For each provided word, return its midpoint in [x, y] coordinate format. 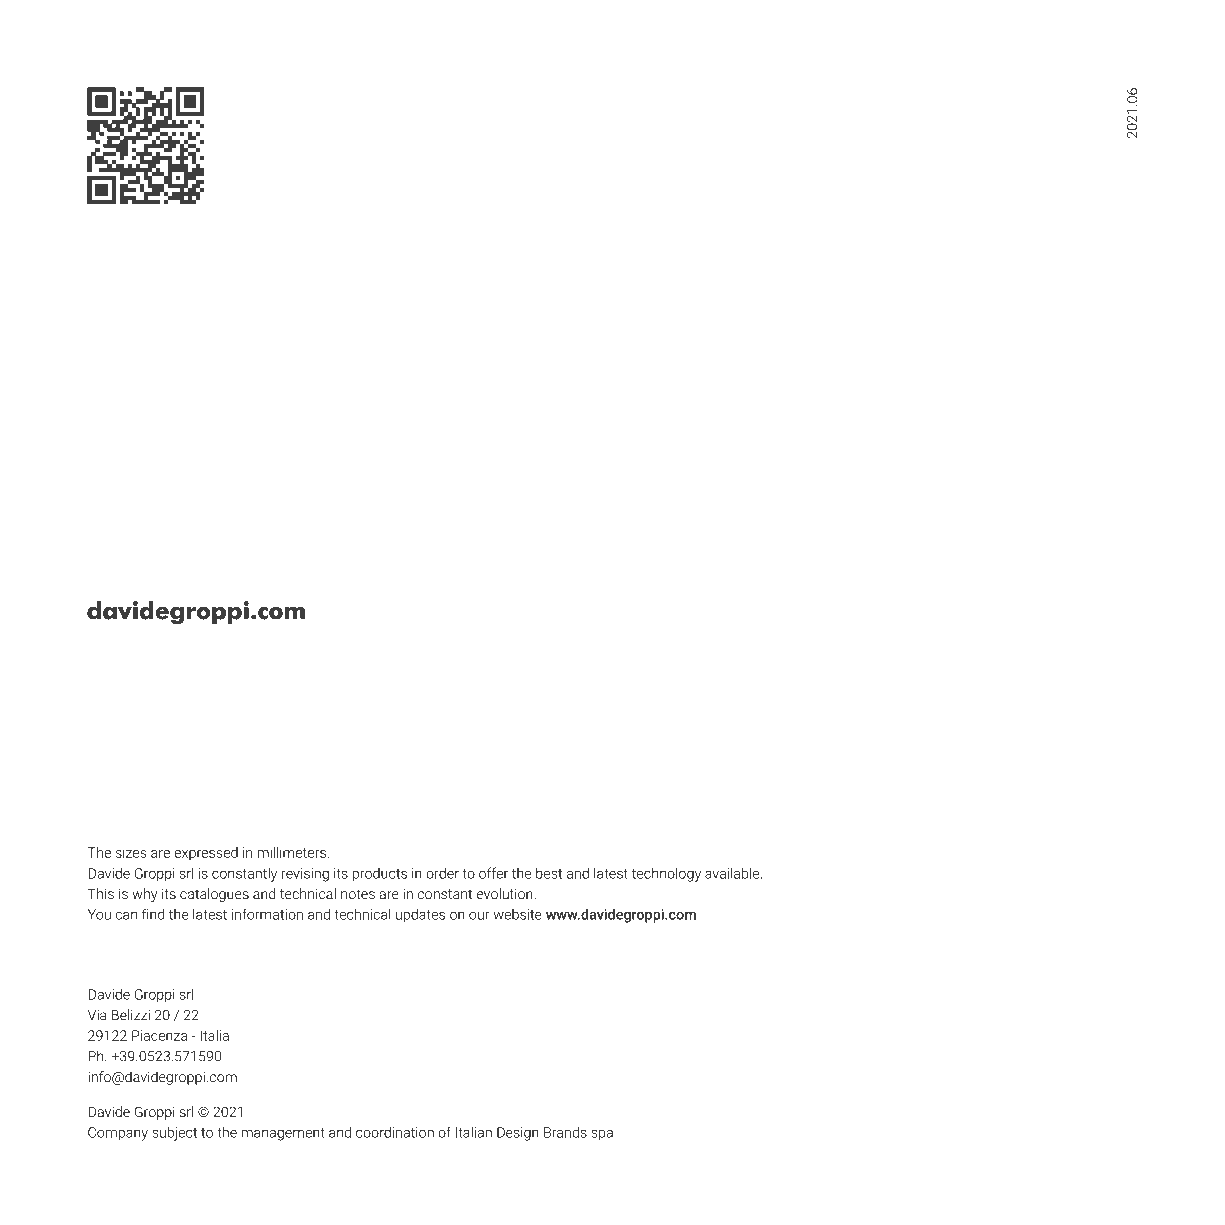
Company [118, 1134]
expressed [206, 854]
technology [666, 874]
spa [602, 1135]
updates [420, 916]
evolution [506, 893]
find [153, 914]
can [126, 915]
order [442, 873]
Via [97, 1015]
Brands [565, 1132]
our [479, 915]
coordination [395, 1132]
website [518, 914]
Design [518, 1134]
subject [174, 1134]
